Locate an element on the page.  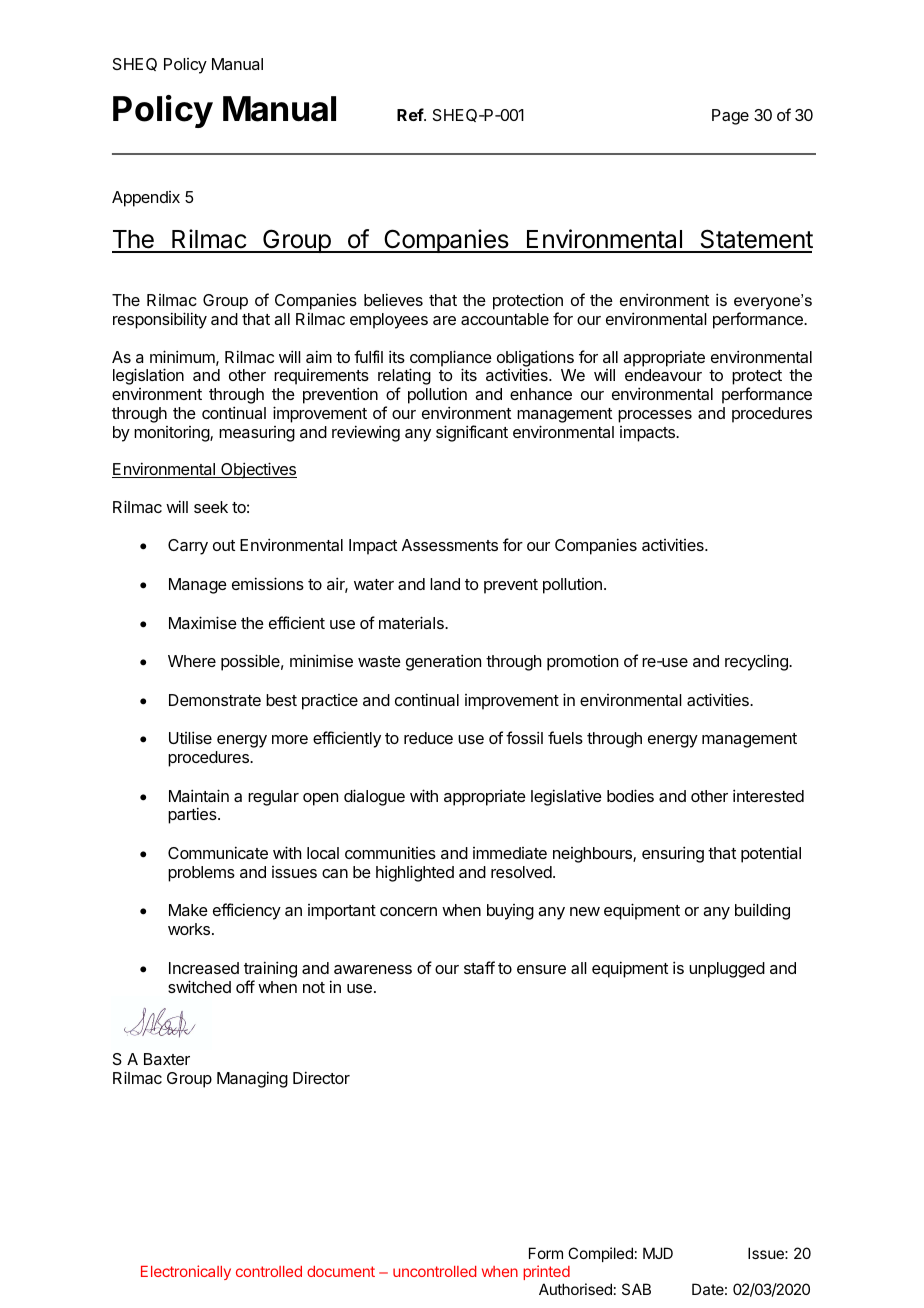
immediate is located at coordinates (510, 853).
